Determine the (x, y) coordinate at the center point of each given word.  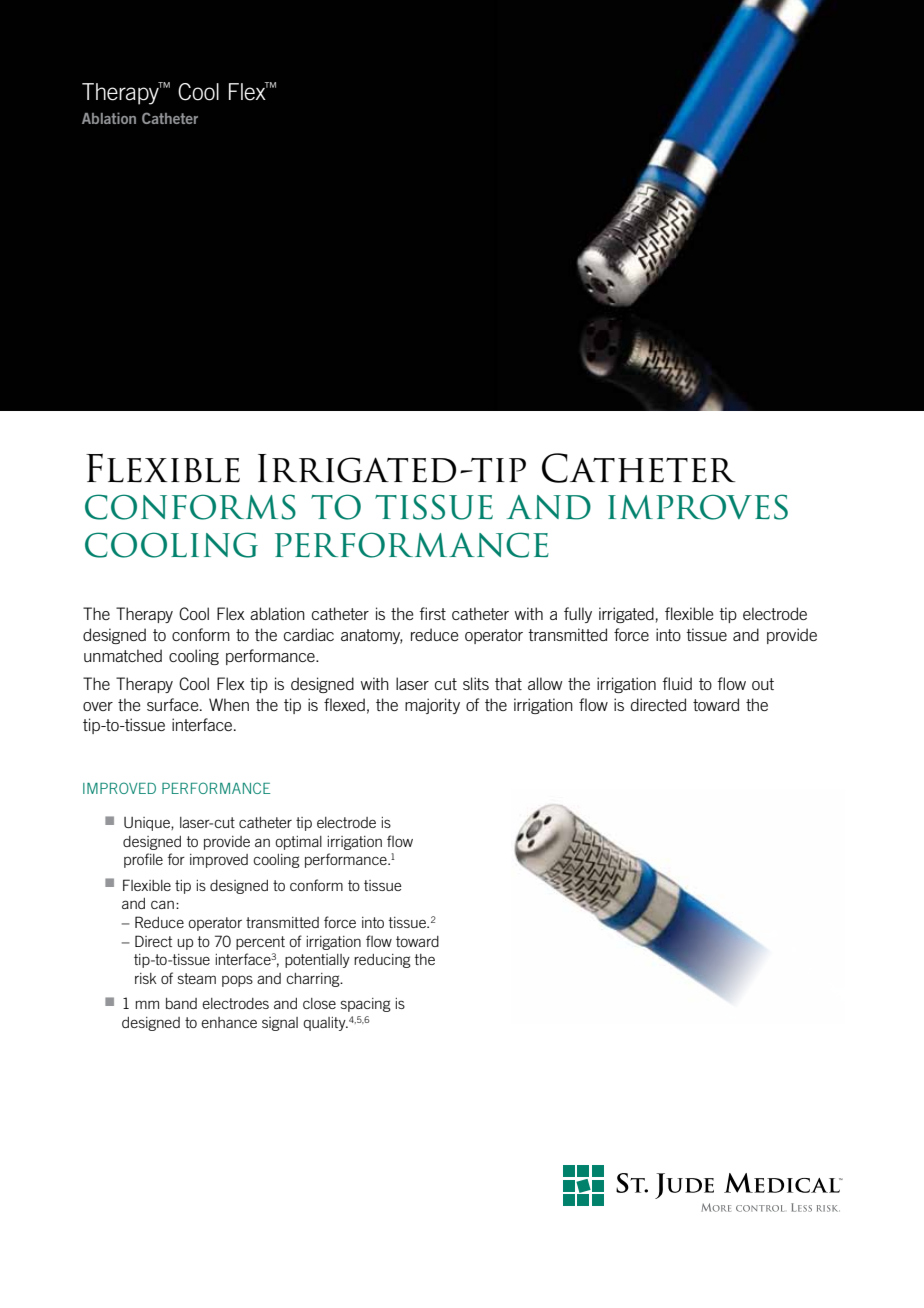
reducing (382, 961)
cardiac (309, 634)
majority (432, 706)
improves (698, 507)
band (181, 1003)
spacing (366, 1005)
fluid (677, 683)
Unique (148, 824)
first (432, 613)
